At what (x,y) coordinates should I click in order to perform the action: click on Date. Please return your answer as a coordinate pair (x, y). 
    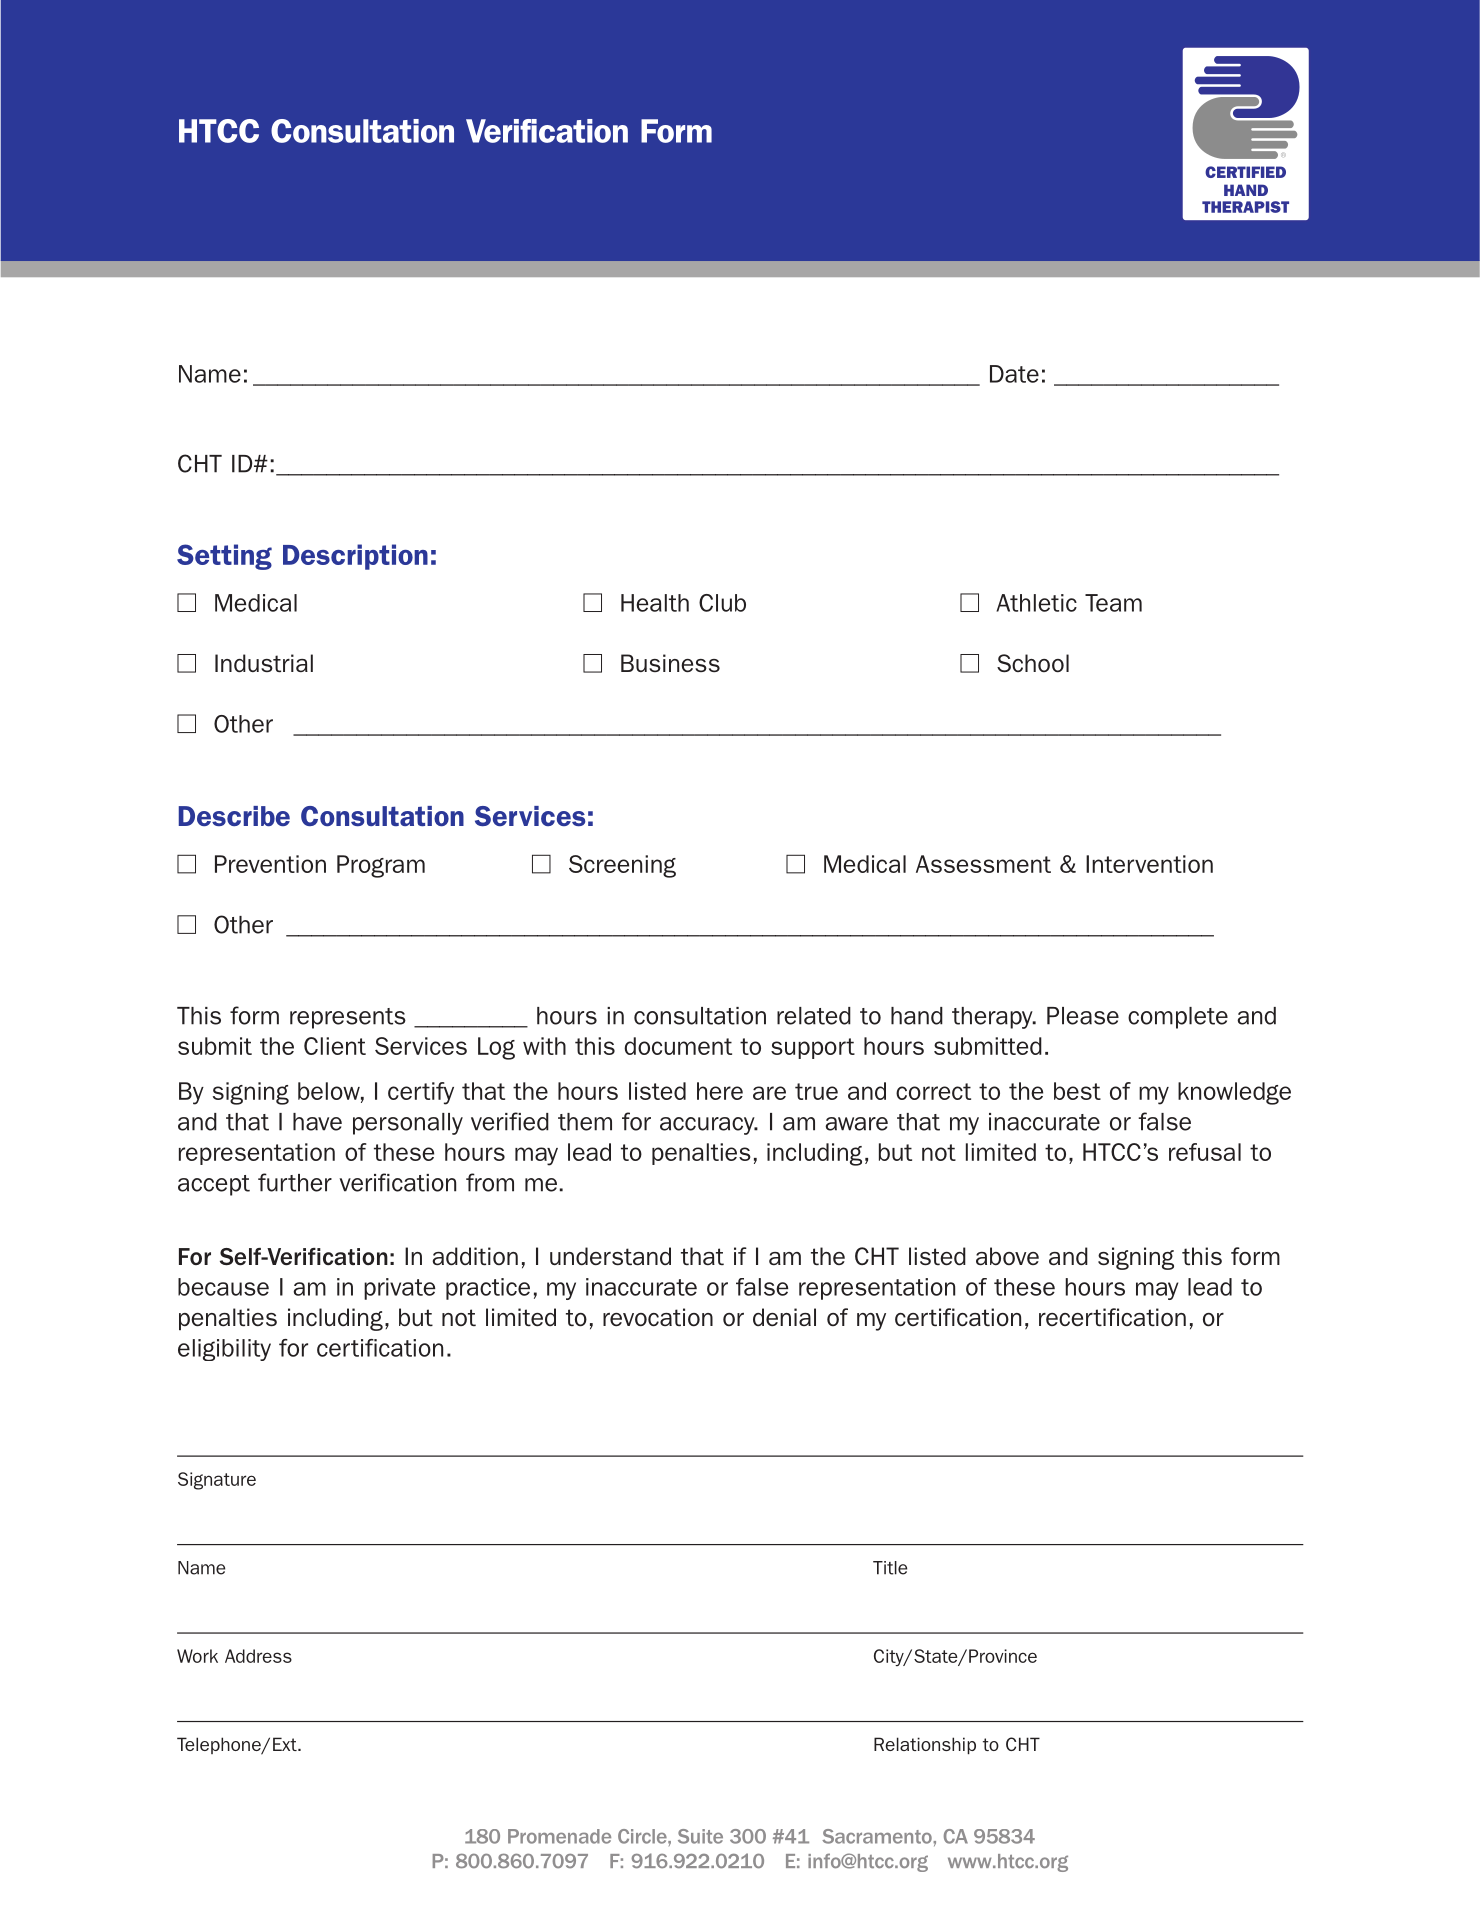
    Looking at the image, I should click on (1014, 374).
